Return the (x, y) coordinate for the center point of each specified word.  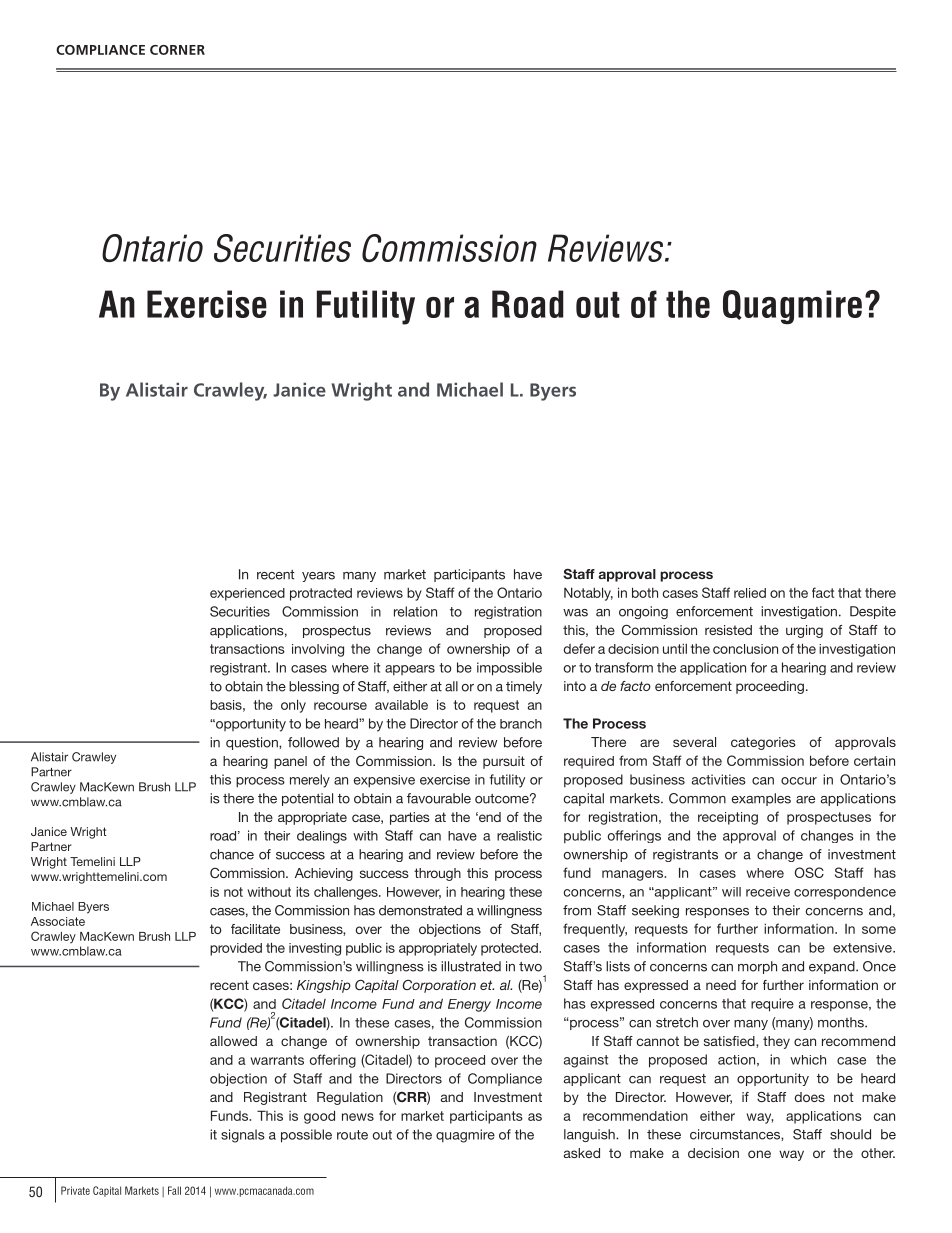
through (437, 874)
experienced (247, 594)
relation (415, 611)
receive (768, 892)
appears (410, 670)
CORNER (177, 50)
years (318, 577)
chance (232, 854)
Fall (174, 1190)
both (645, 592)
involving (318, 650)
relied (750, 593)
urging (804, 631)
